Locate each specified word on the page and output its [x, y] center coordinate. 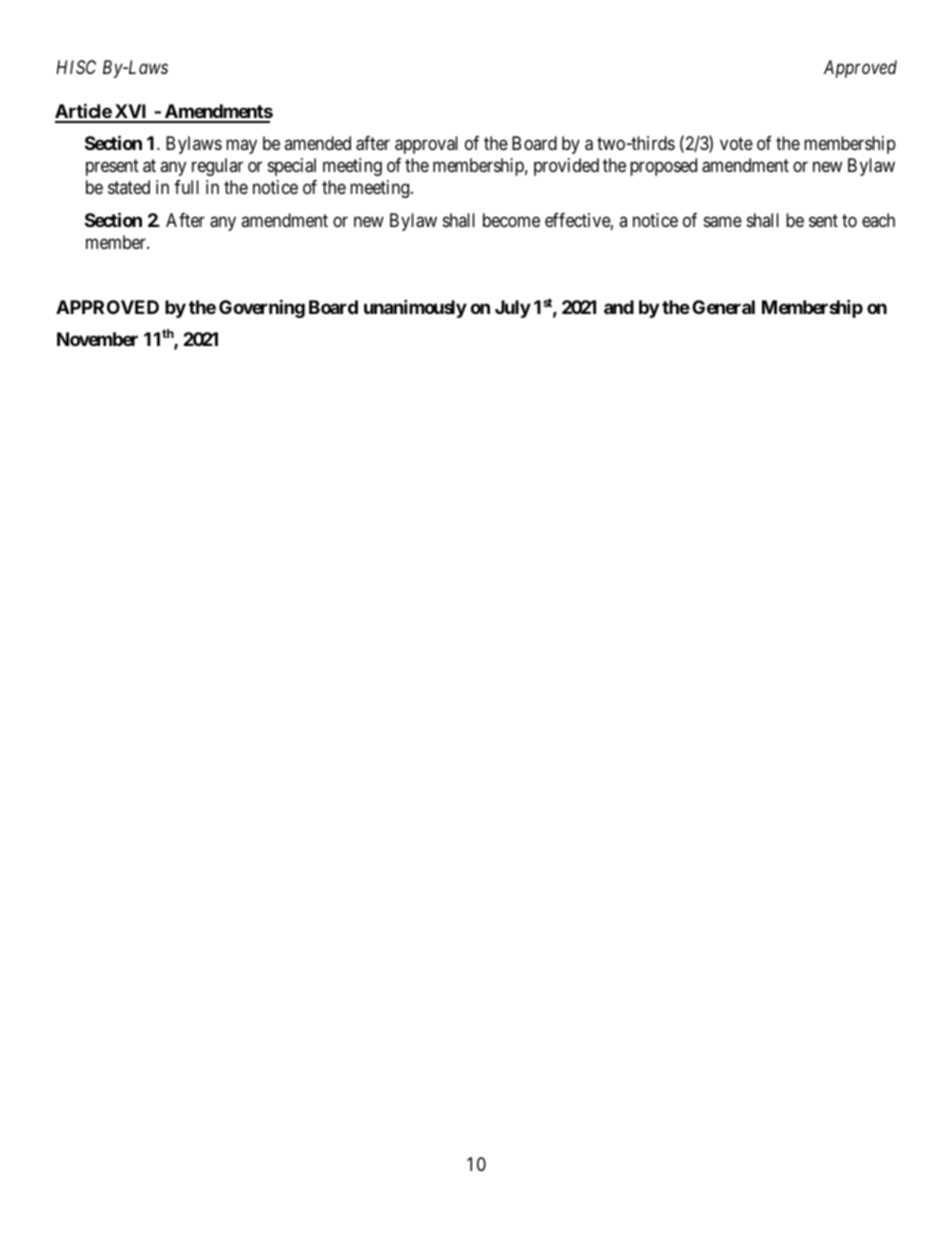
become [511, 220]
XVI [131, 113]
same [723, 222]
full [186, 187]
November [97, 339]
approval [426, 145]
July [513, 309]
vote [736, 143]
